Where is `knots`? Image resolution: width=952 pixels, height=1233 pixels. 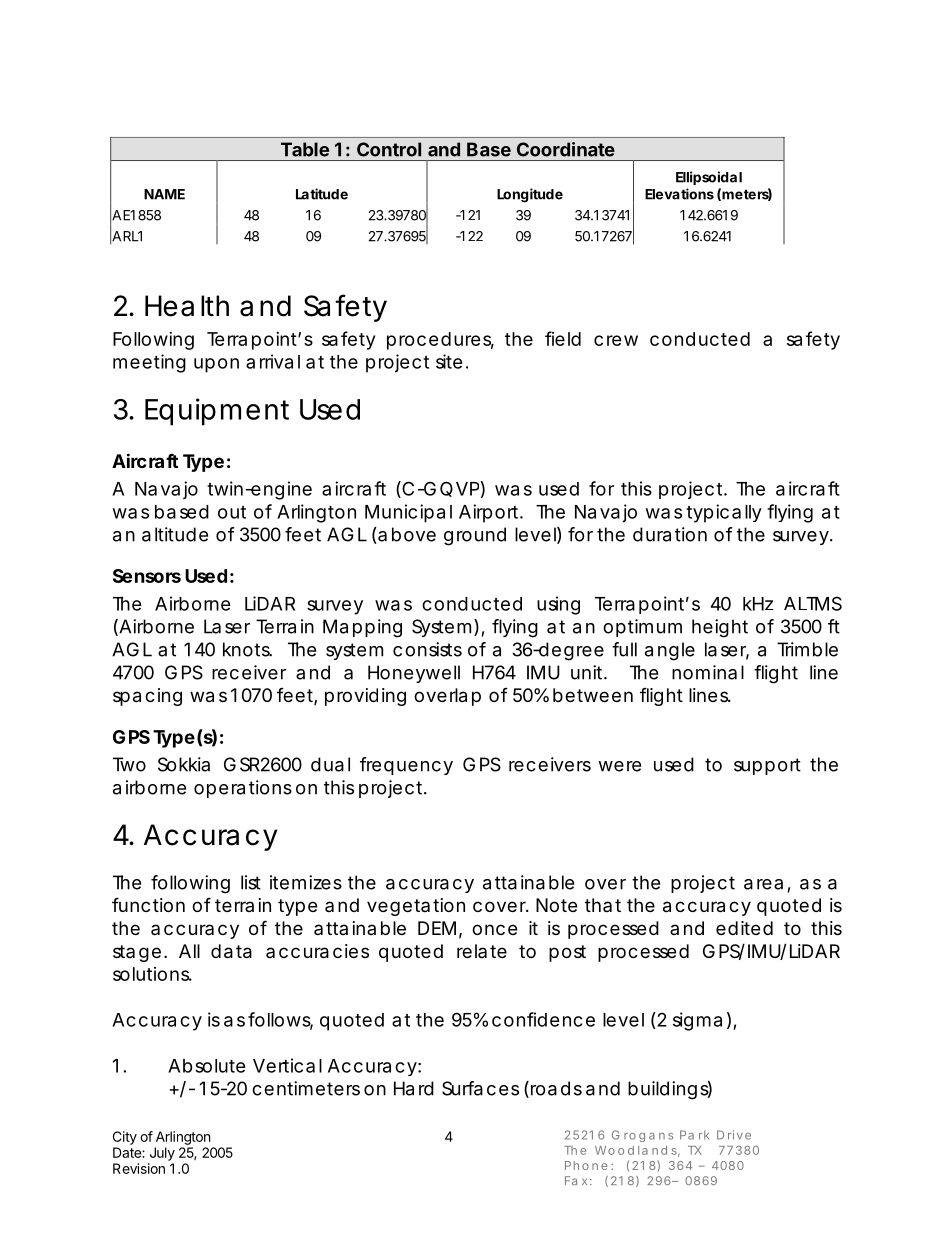 knots is located at coordinates (247, 649).
